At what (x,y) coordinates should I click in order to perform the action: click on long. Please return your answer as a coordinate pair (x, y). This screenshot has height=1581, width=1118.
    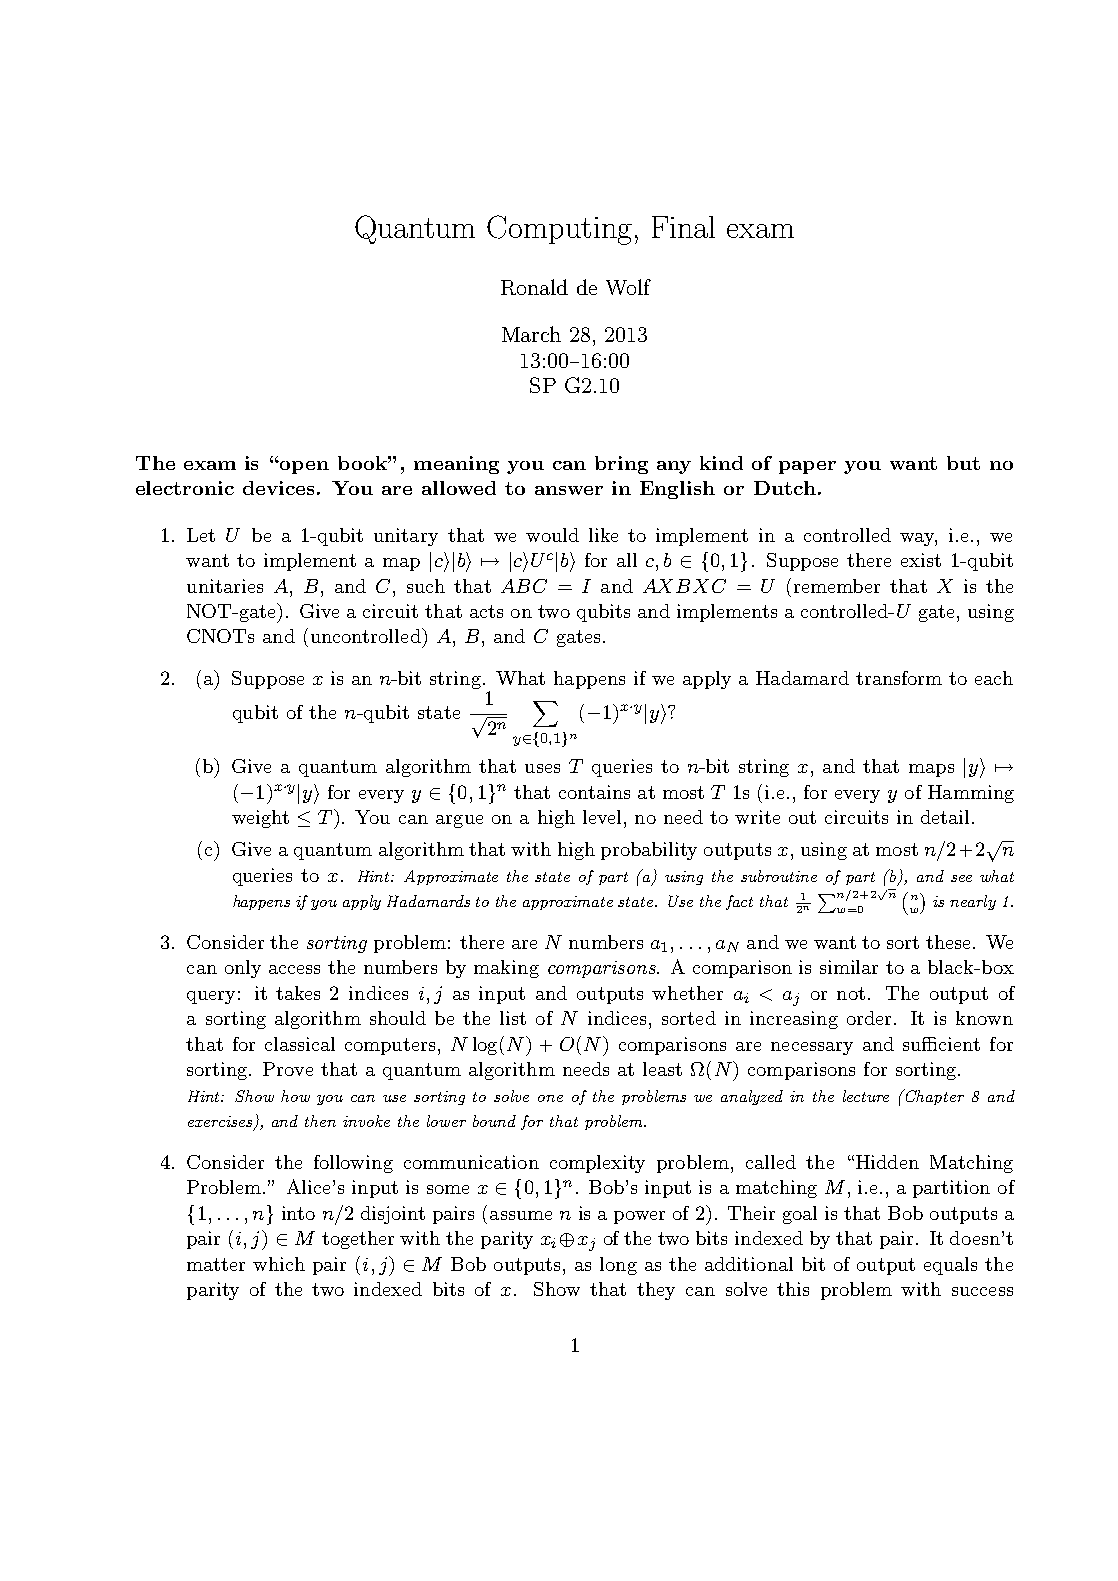
    Looking at the image, I should click on (618, 1266).
